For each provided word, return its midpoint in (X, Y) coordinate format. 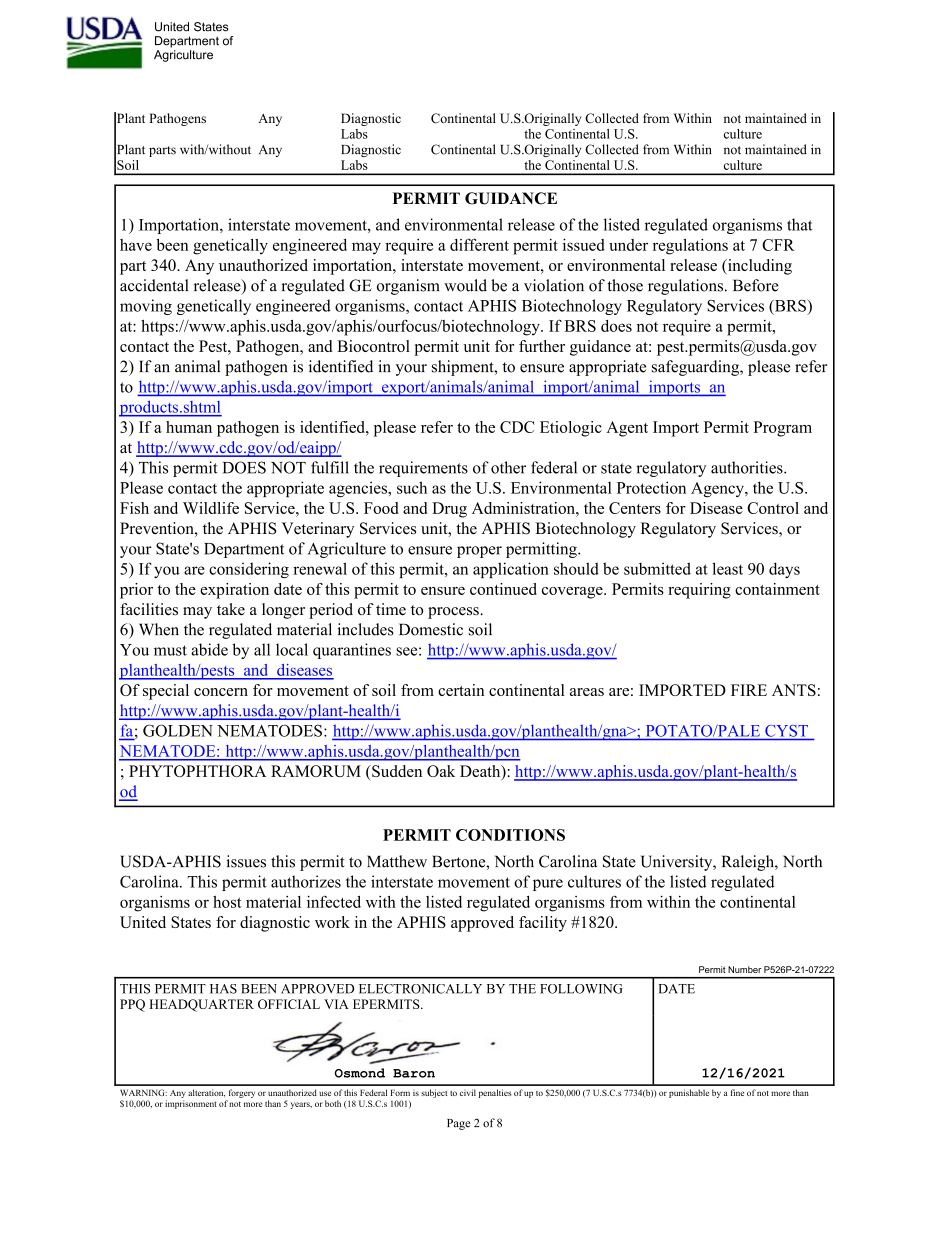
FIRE (749, 690)
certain (461, 690)
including (759, 267)
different (479, 244)
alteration (206, 1093)
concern (221, 692)
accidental (154, 285)
